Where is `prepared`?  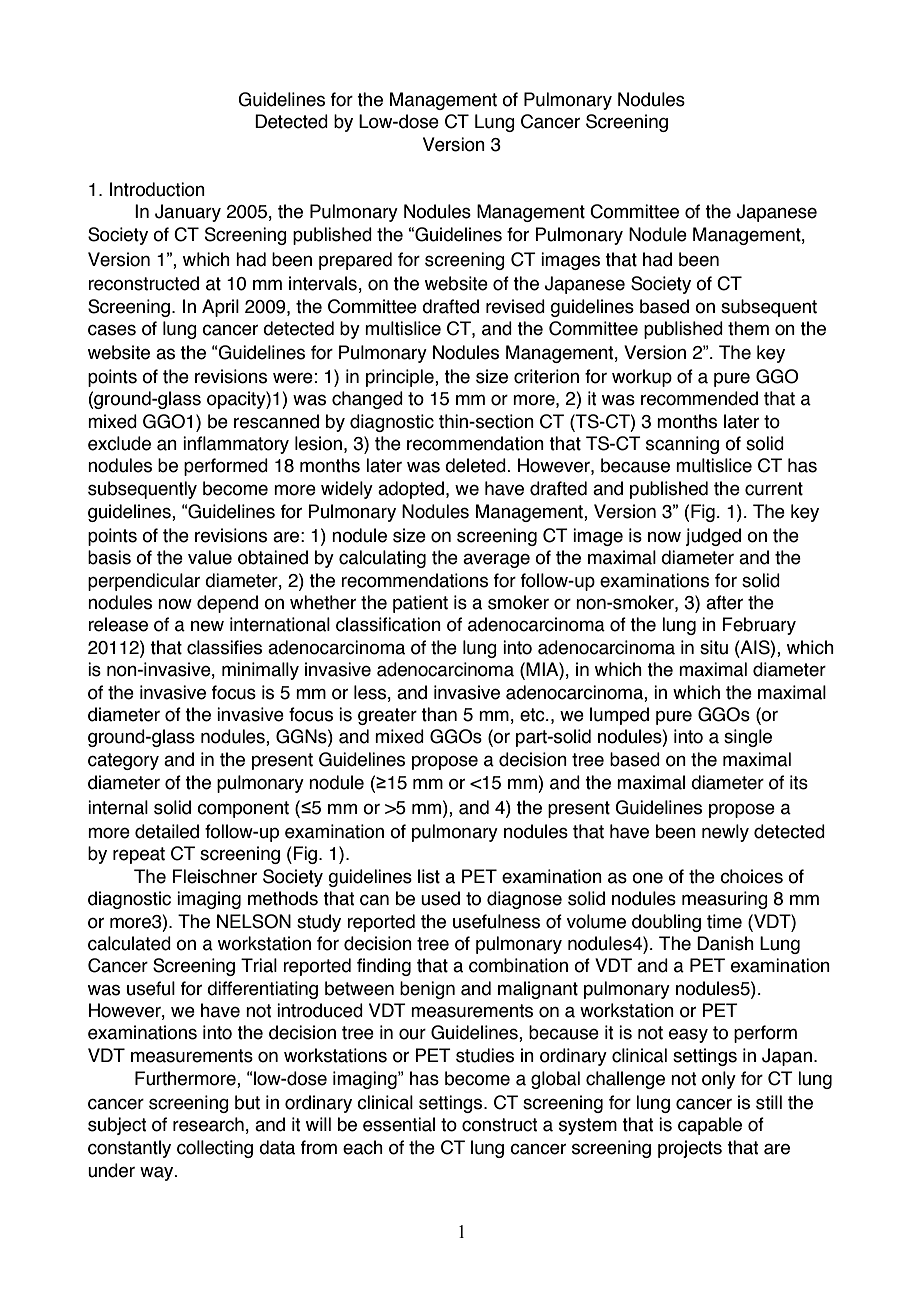
prepared is located at coordinates (355, 261).
